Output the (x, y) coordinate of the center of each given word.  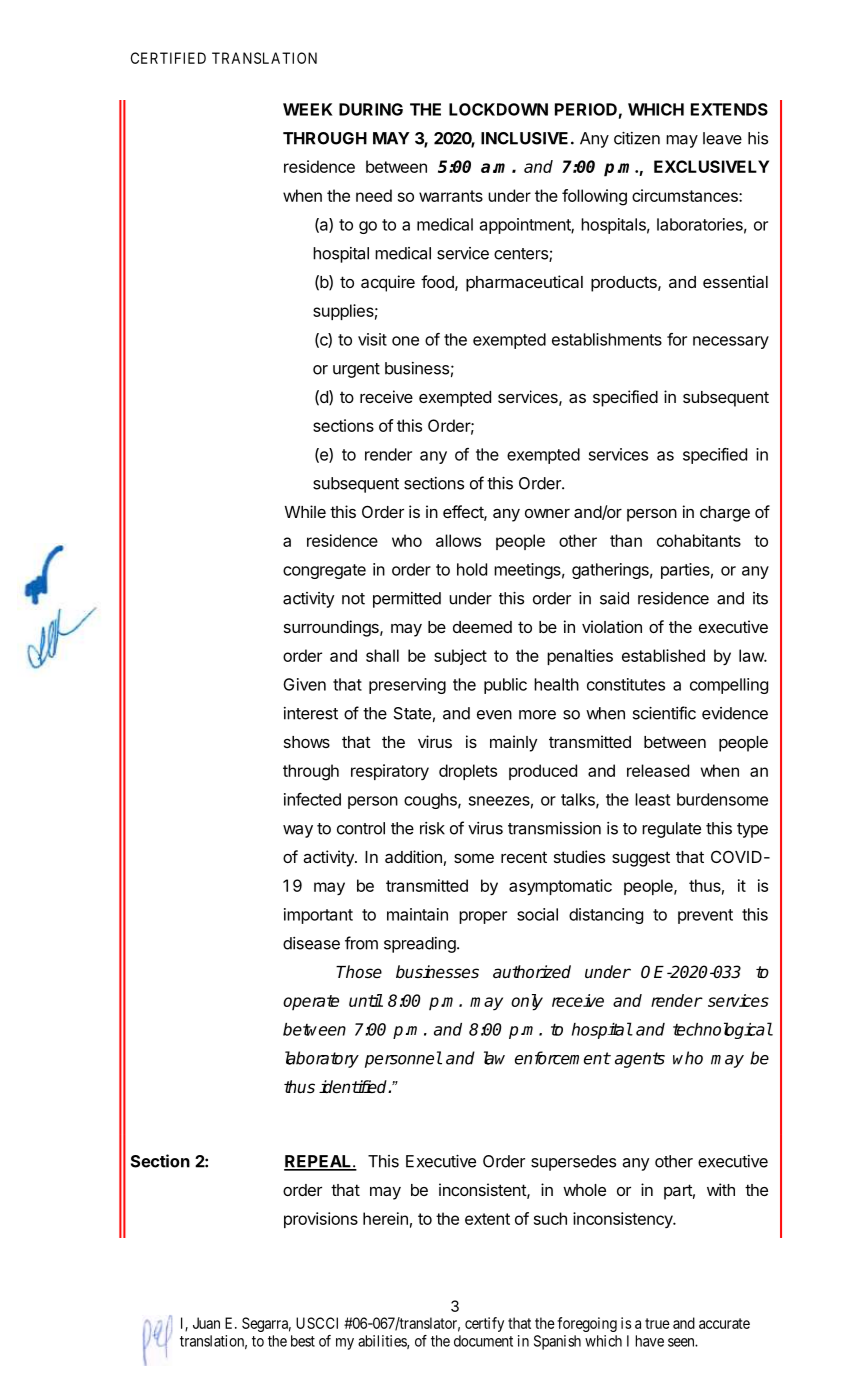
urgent (356, 370)
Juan (206, 1323)
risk (432, 828)
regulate (671, 830)
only (527, 1002)
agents (640, 1060)
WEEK (307, 109)
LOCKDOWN (498, 109)
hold (472, 569)
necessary (731, 342)
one (405, 341)
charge (725, 514)
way (298, 831)
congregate (324, 571)
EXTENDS (729, 109)
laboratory (322, 1059)
